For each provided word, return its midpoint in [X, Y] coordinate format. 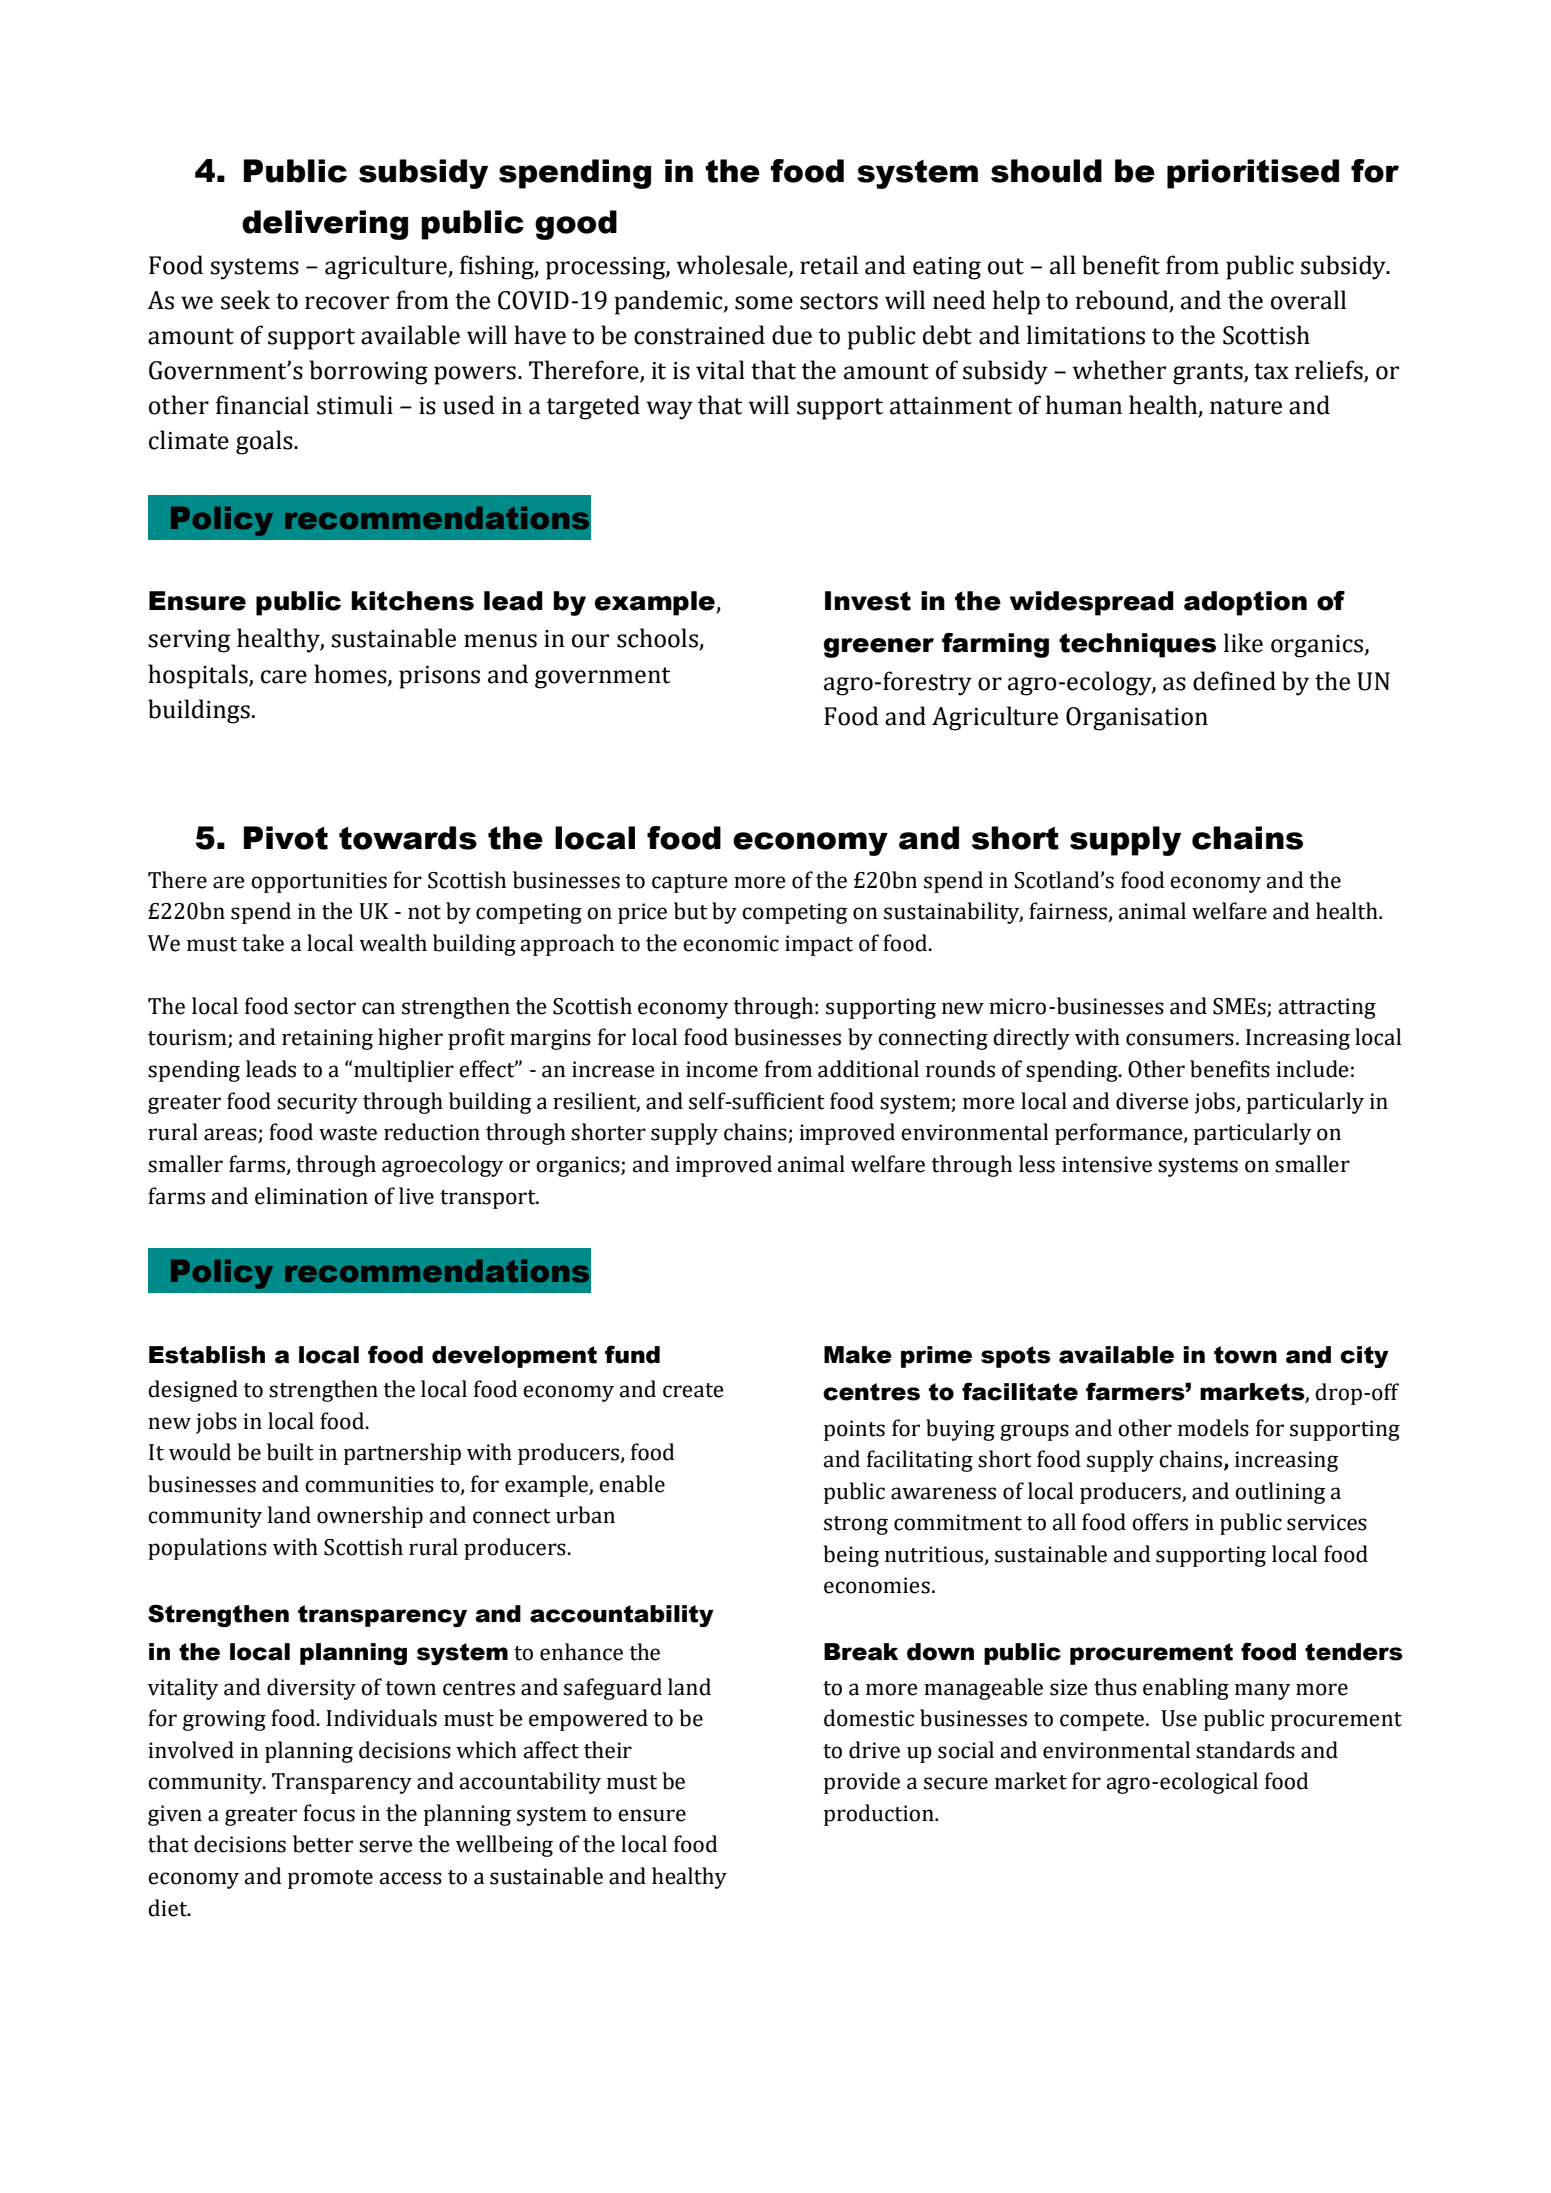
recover [347, 303]
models [1213, 1428]
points [854, 1430]
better [323, 1844]
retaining [327, 1039]
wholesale [733, 265]
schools [658, 639]
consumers [1180, 1039]
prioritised [1253, 174]
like [1243, 643]
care [284, 677]
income [722, 1069]
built [290, 1452]
